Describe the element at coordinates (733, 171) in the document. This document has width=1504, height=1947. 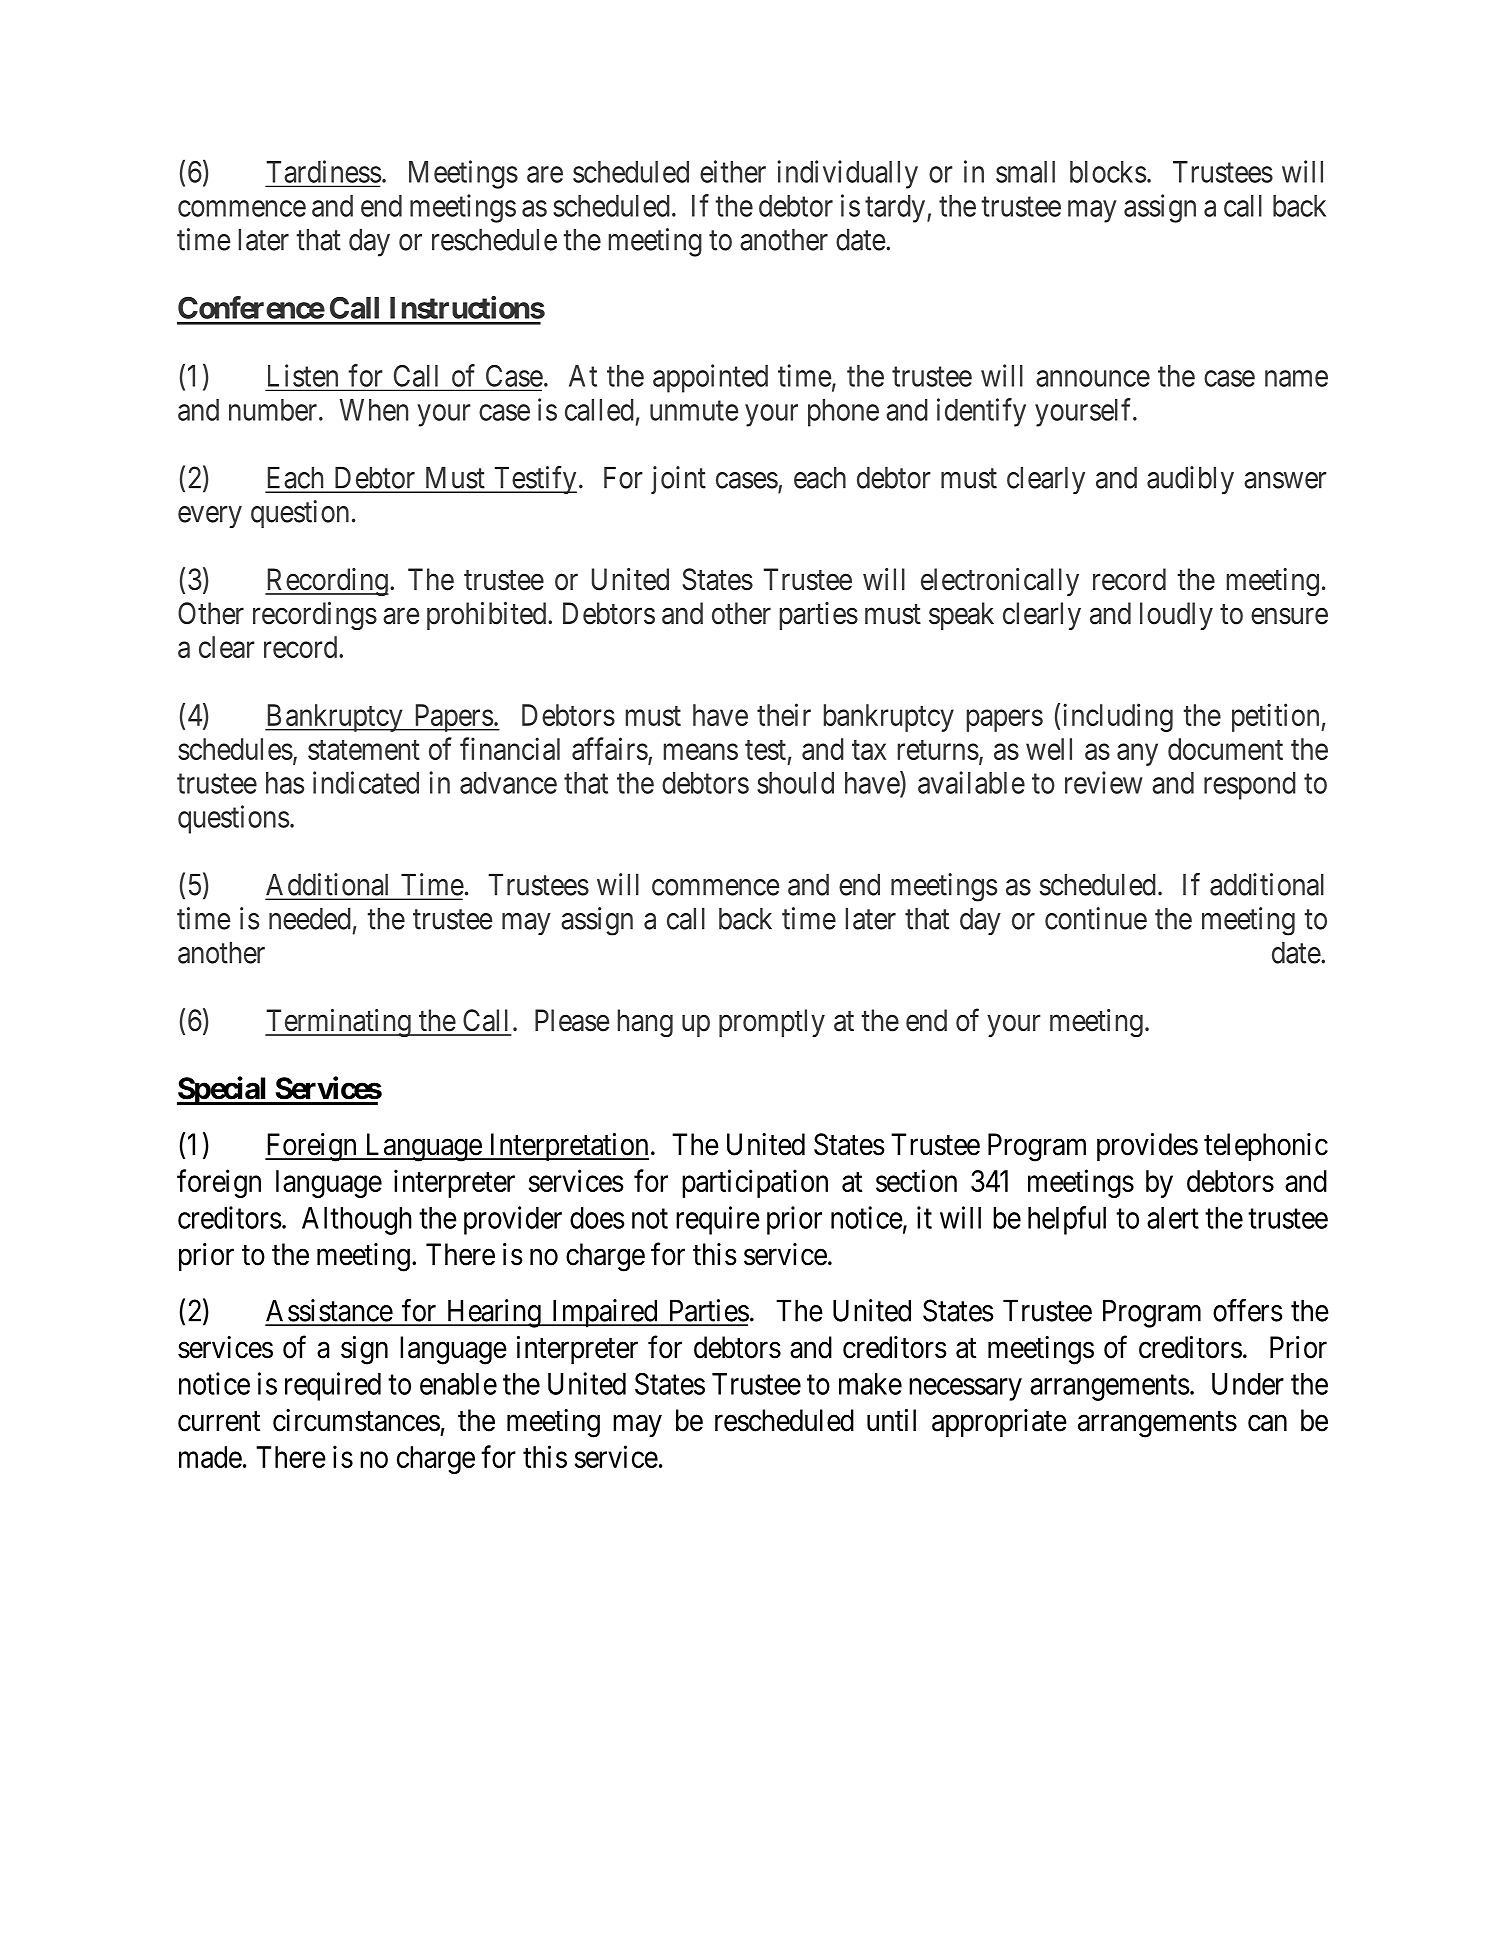
I see `either` at that location.
